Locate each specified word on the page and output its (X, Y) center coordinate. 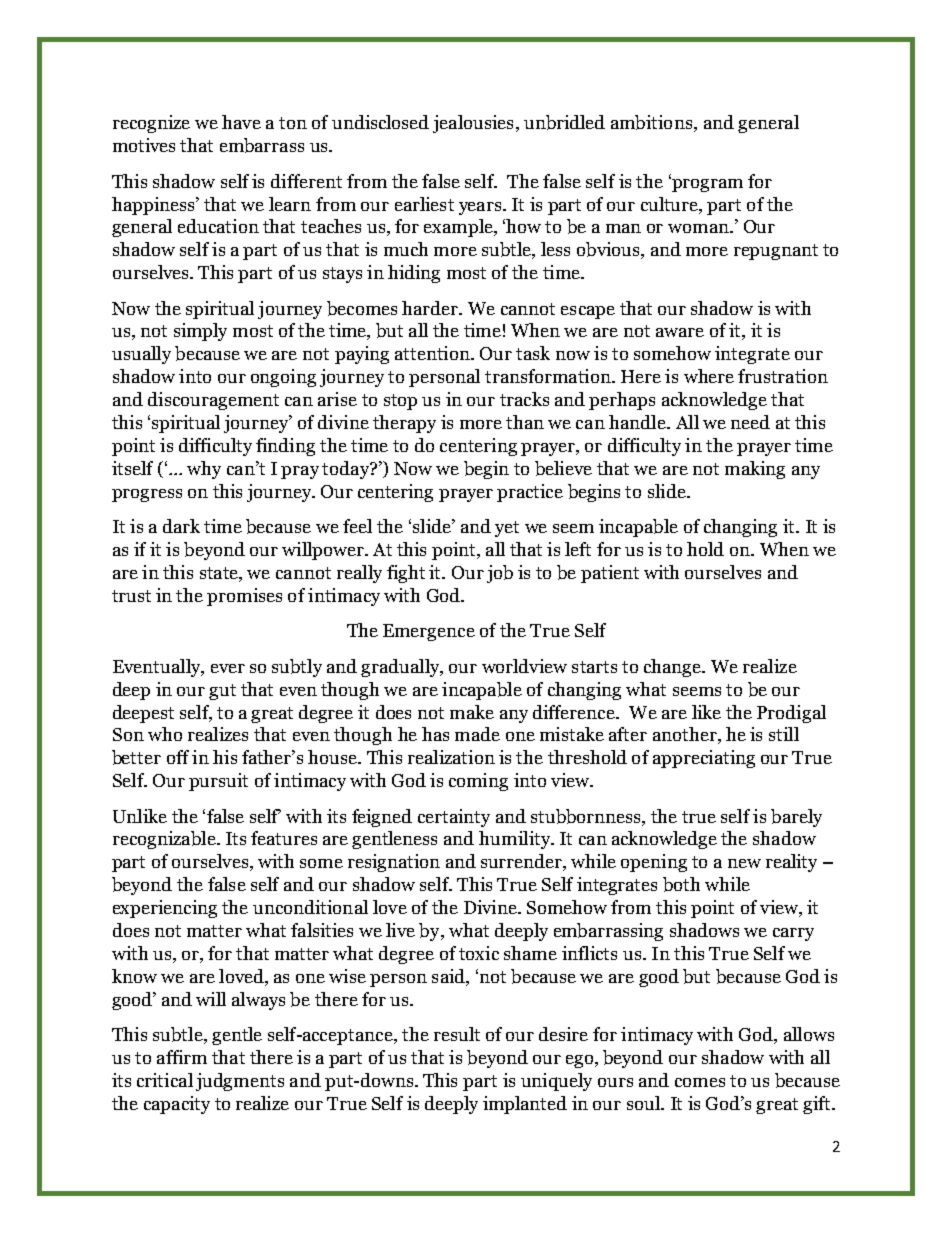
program (706, 184)
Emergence (429, 632)
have (241, 122)
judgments (240, 1082)
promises (244, 597)
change (673, 668)
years (481, 208)
